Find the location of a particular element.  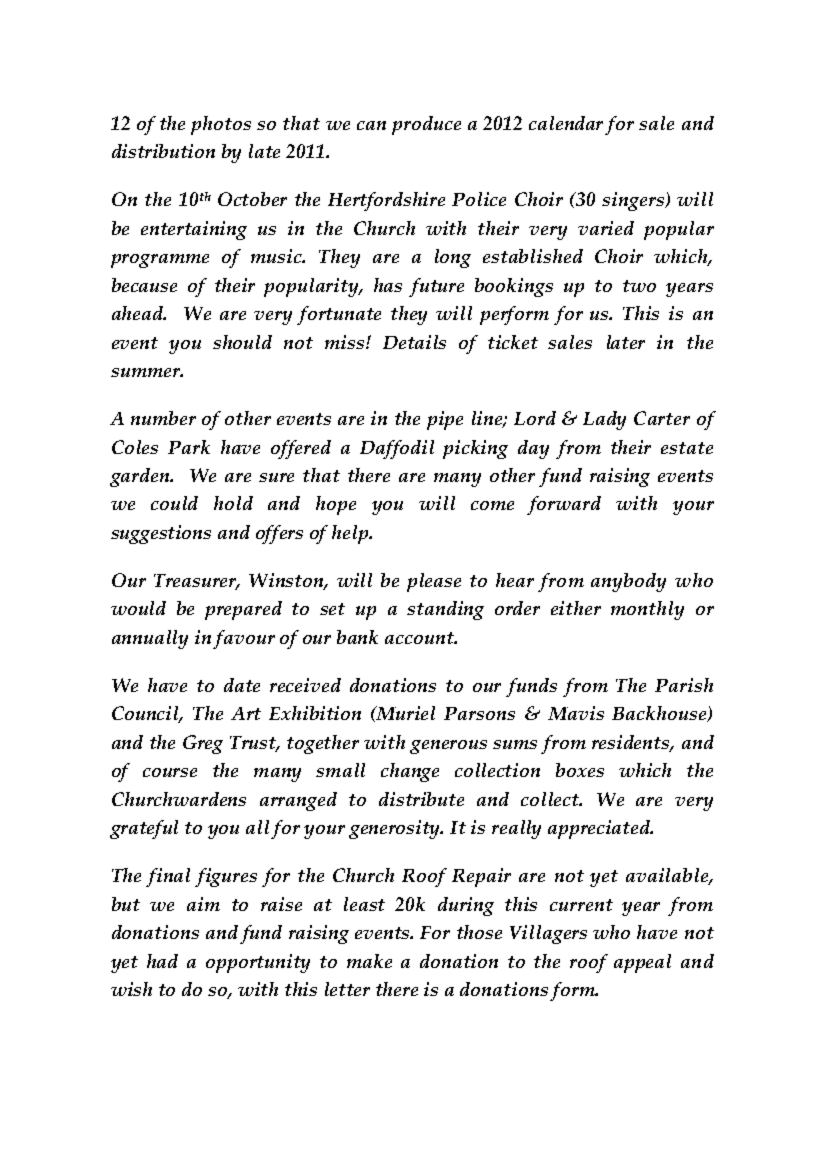

Lady is located at coordinates (604, 420).
